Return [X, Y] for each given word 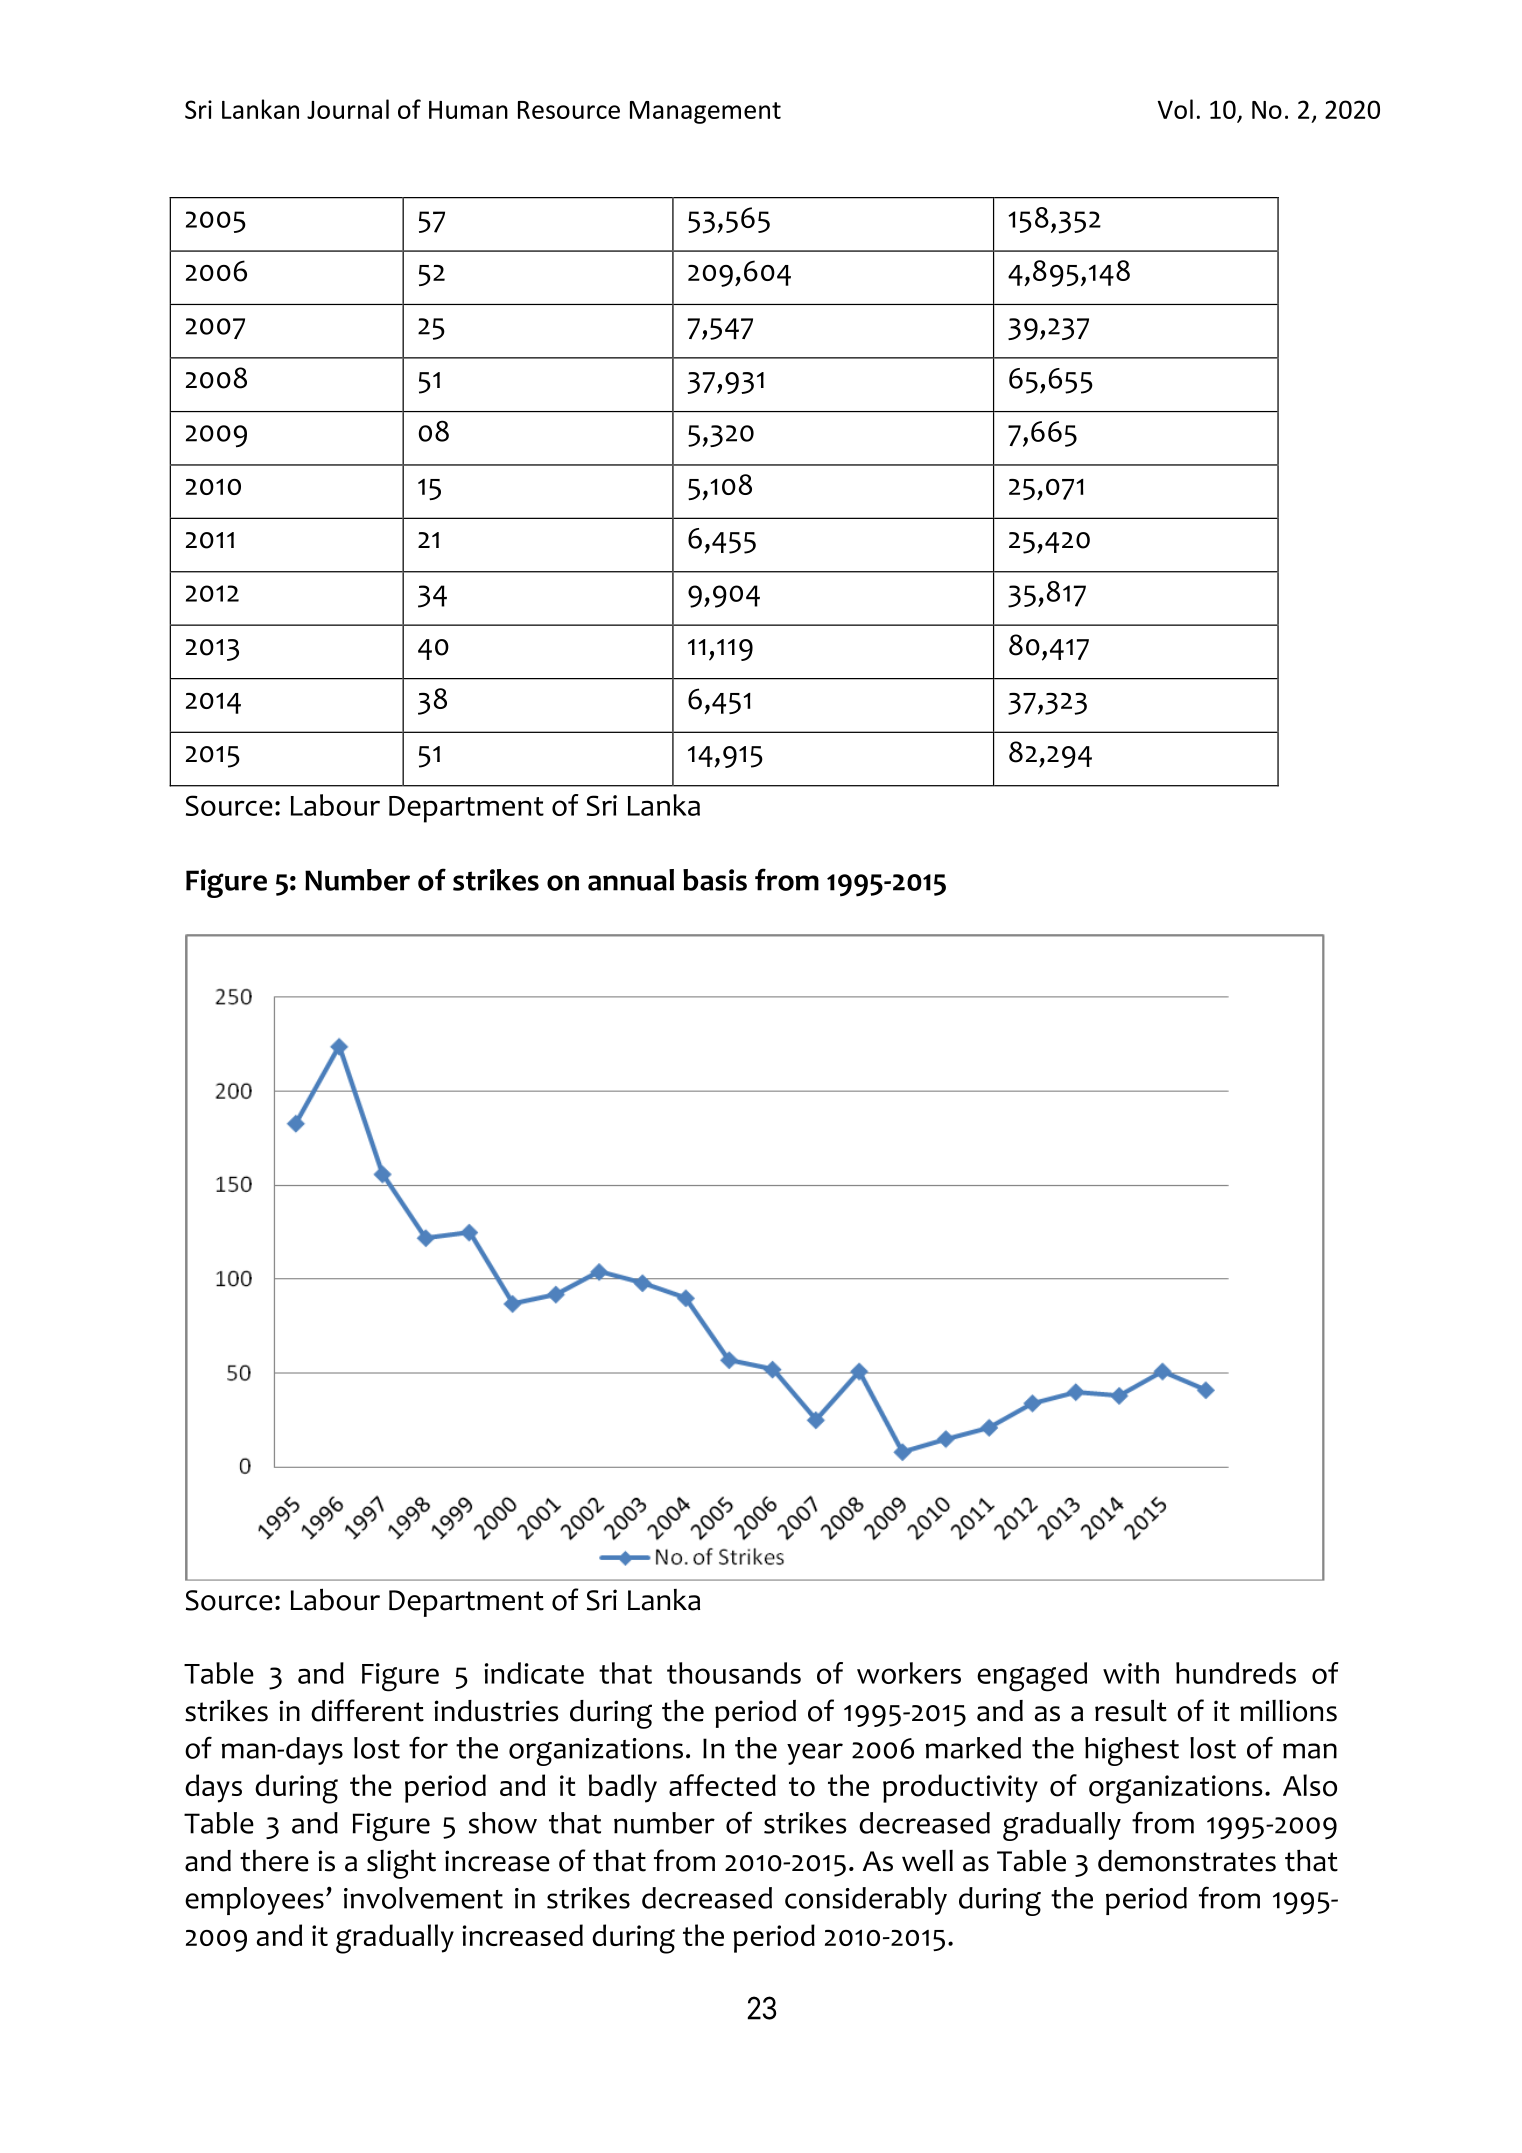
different [367, 1710]
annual [631, 880]
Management [705, 112]
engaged [1032, 1677]
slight [401, 1864]
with [1131, 1673]
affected [722, 1785]
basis [715, 880]
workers [909, 1673]
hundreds [1236, 1673]
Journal [348, 109]
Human [468, 110]
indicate [534, 1673]
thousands [734, 1673]
